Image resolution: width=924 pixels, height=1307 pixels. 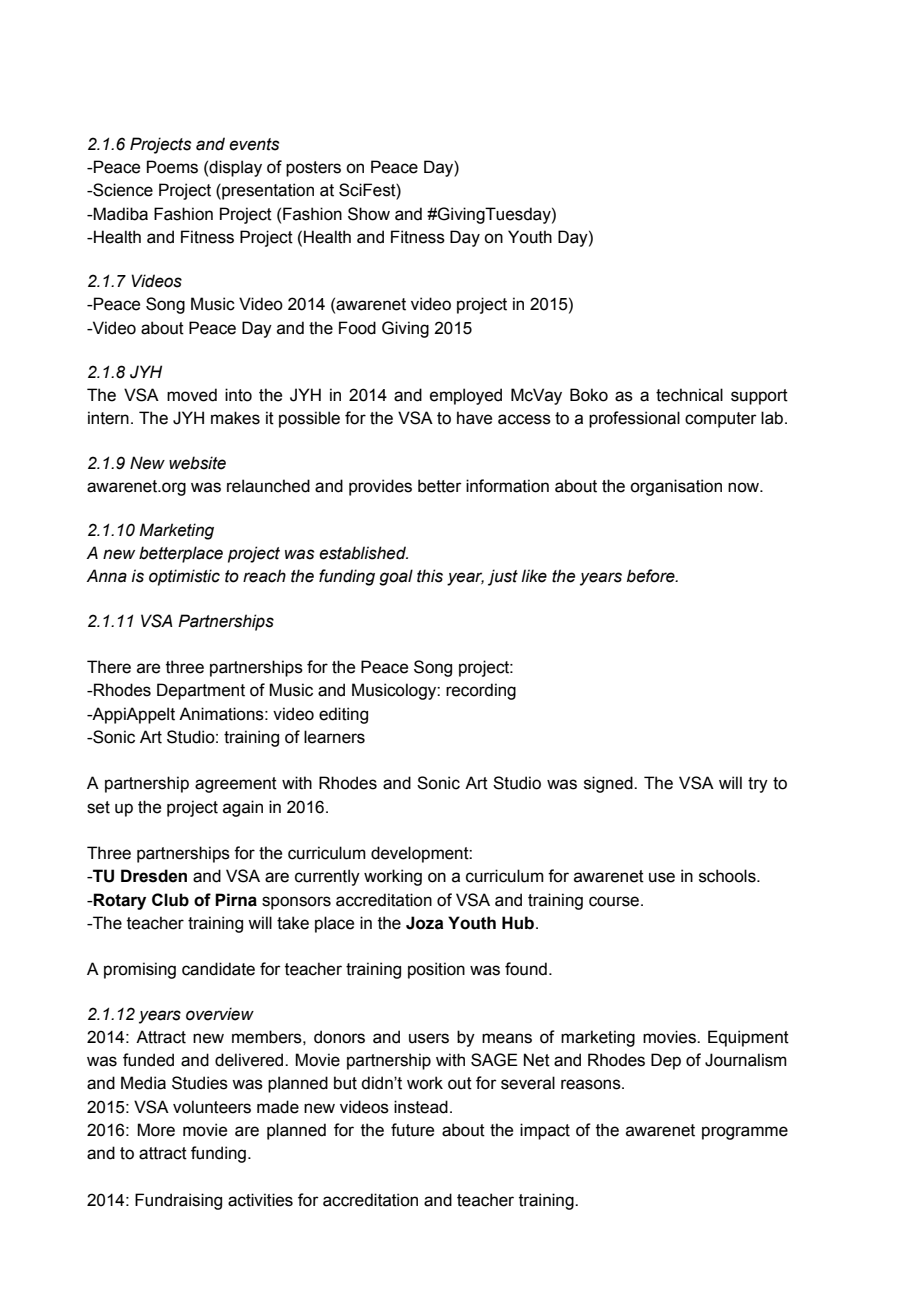 I want to click on again, so click(x=243, y=808).
